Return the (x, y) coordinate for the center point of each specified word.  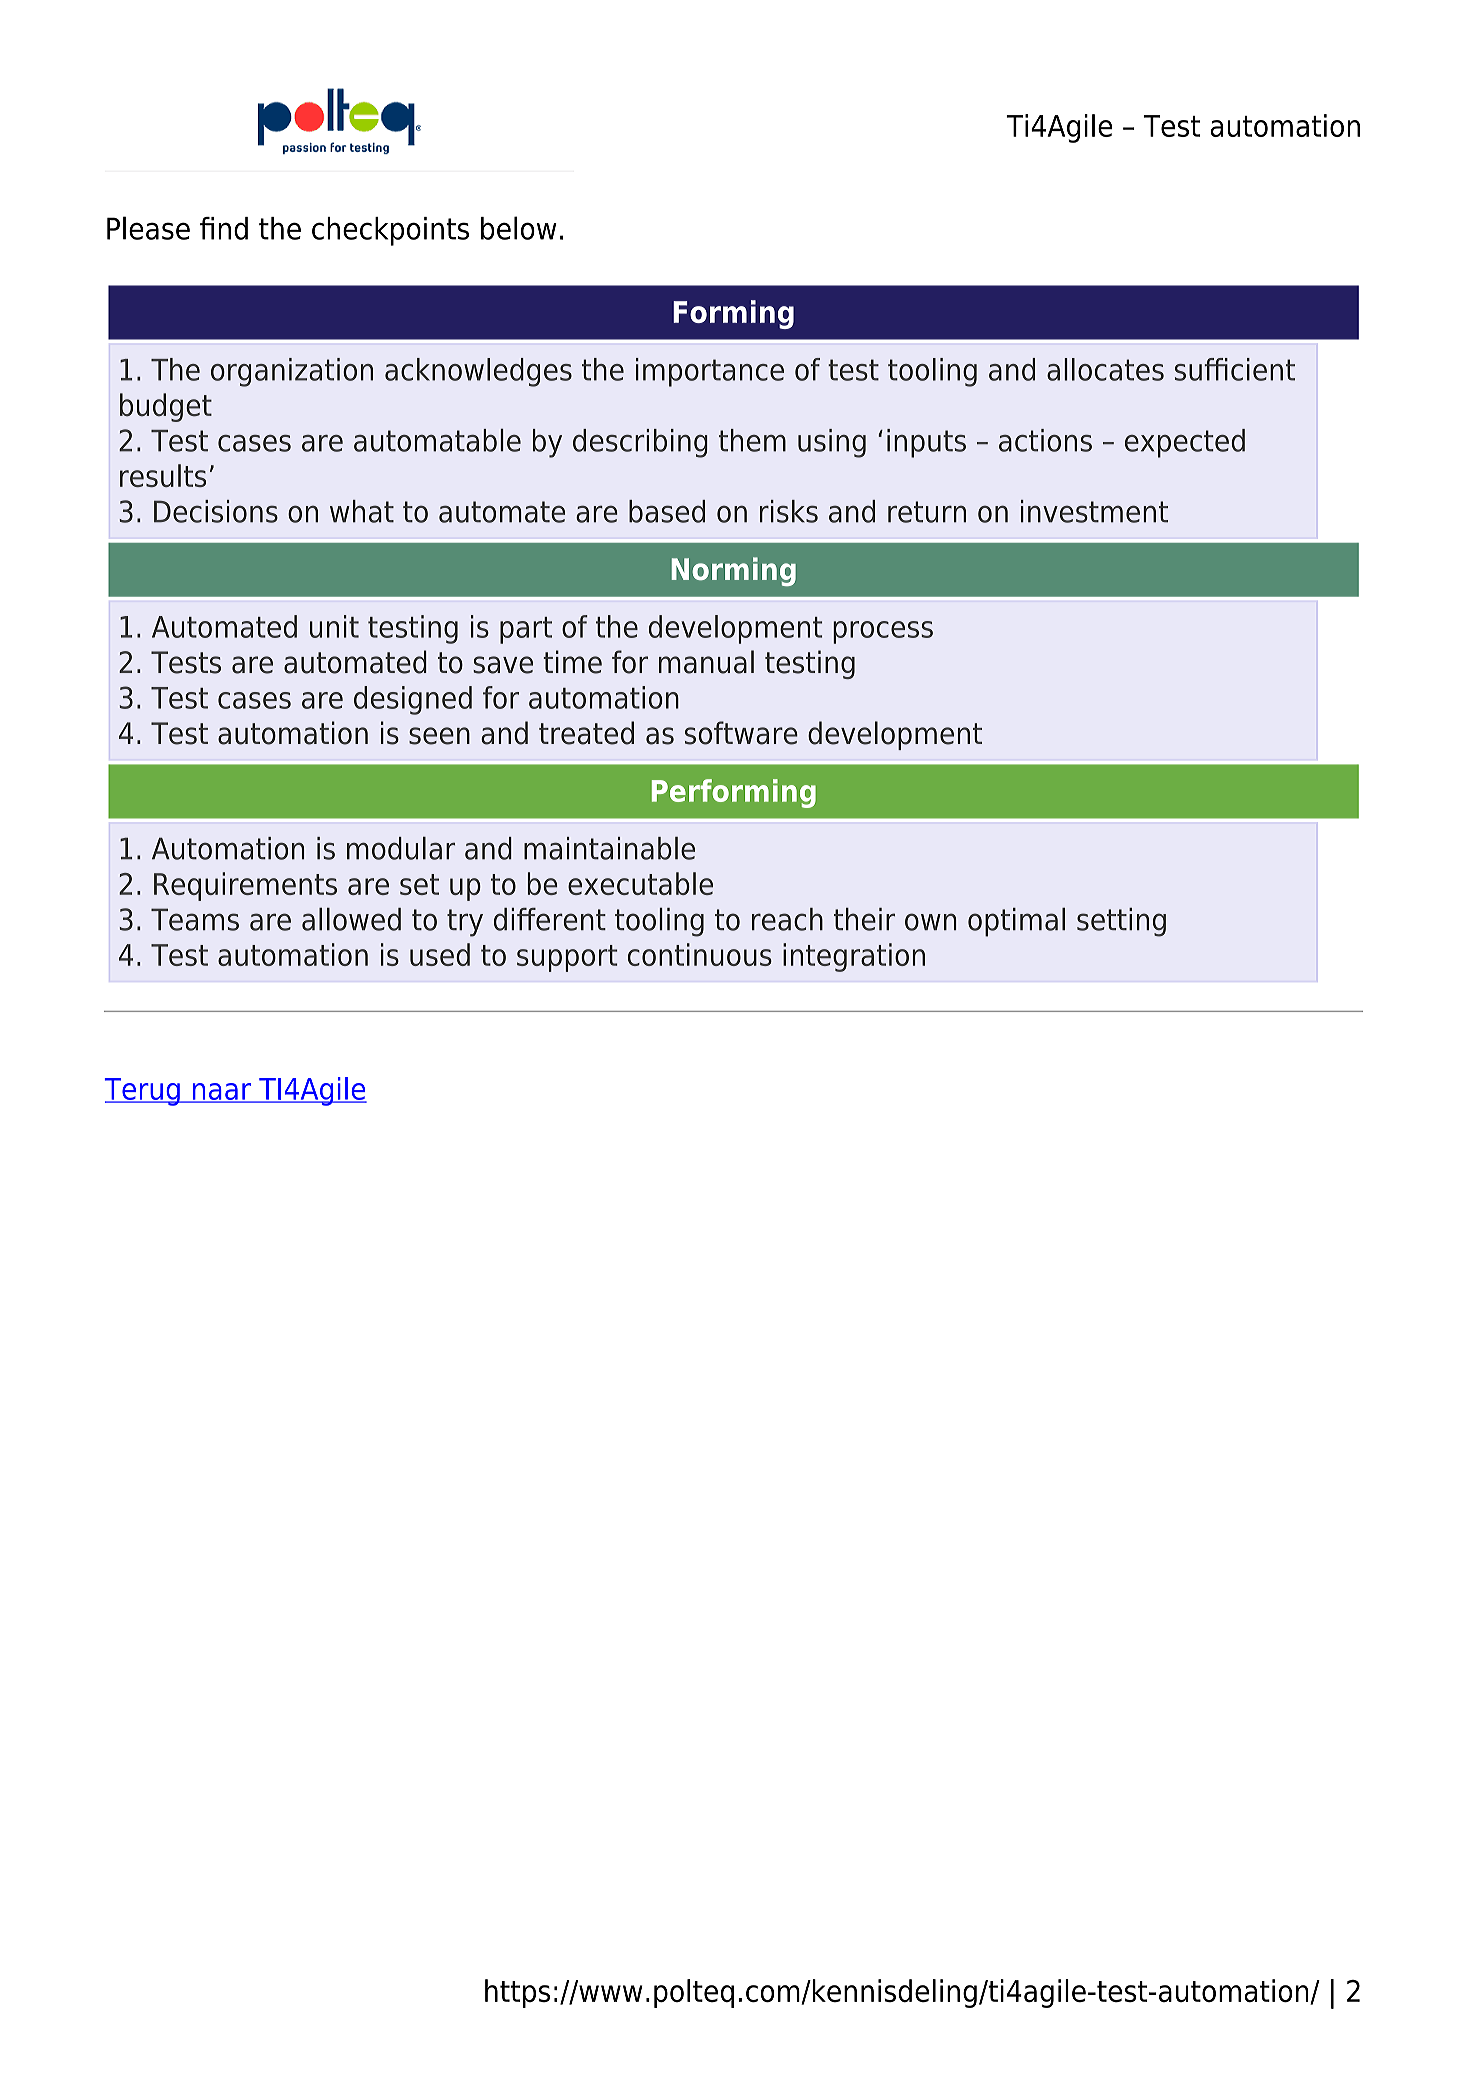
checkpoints (390, 231)
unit (334, 626)
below (519, 228)
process (883, 632)
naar (222, 1092)
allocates (1105, 369)
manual (706, 662)
